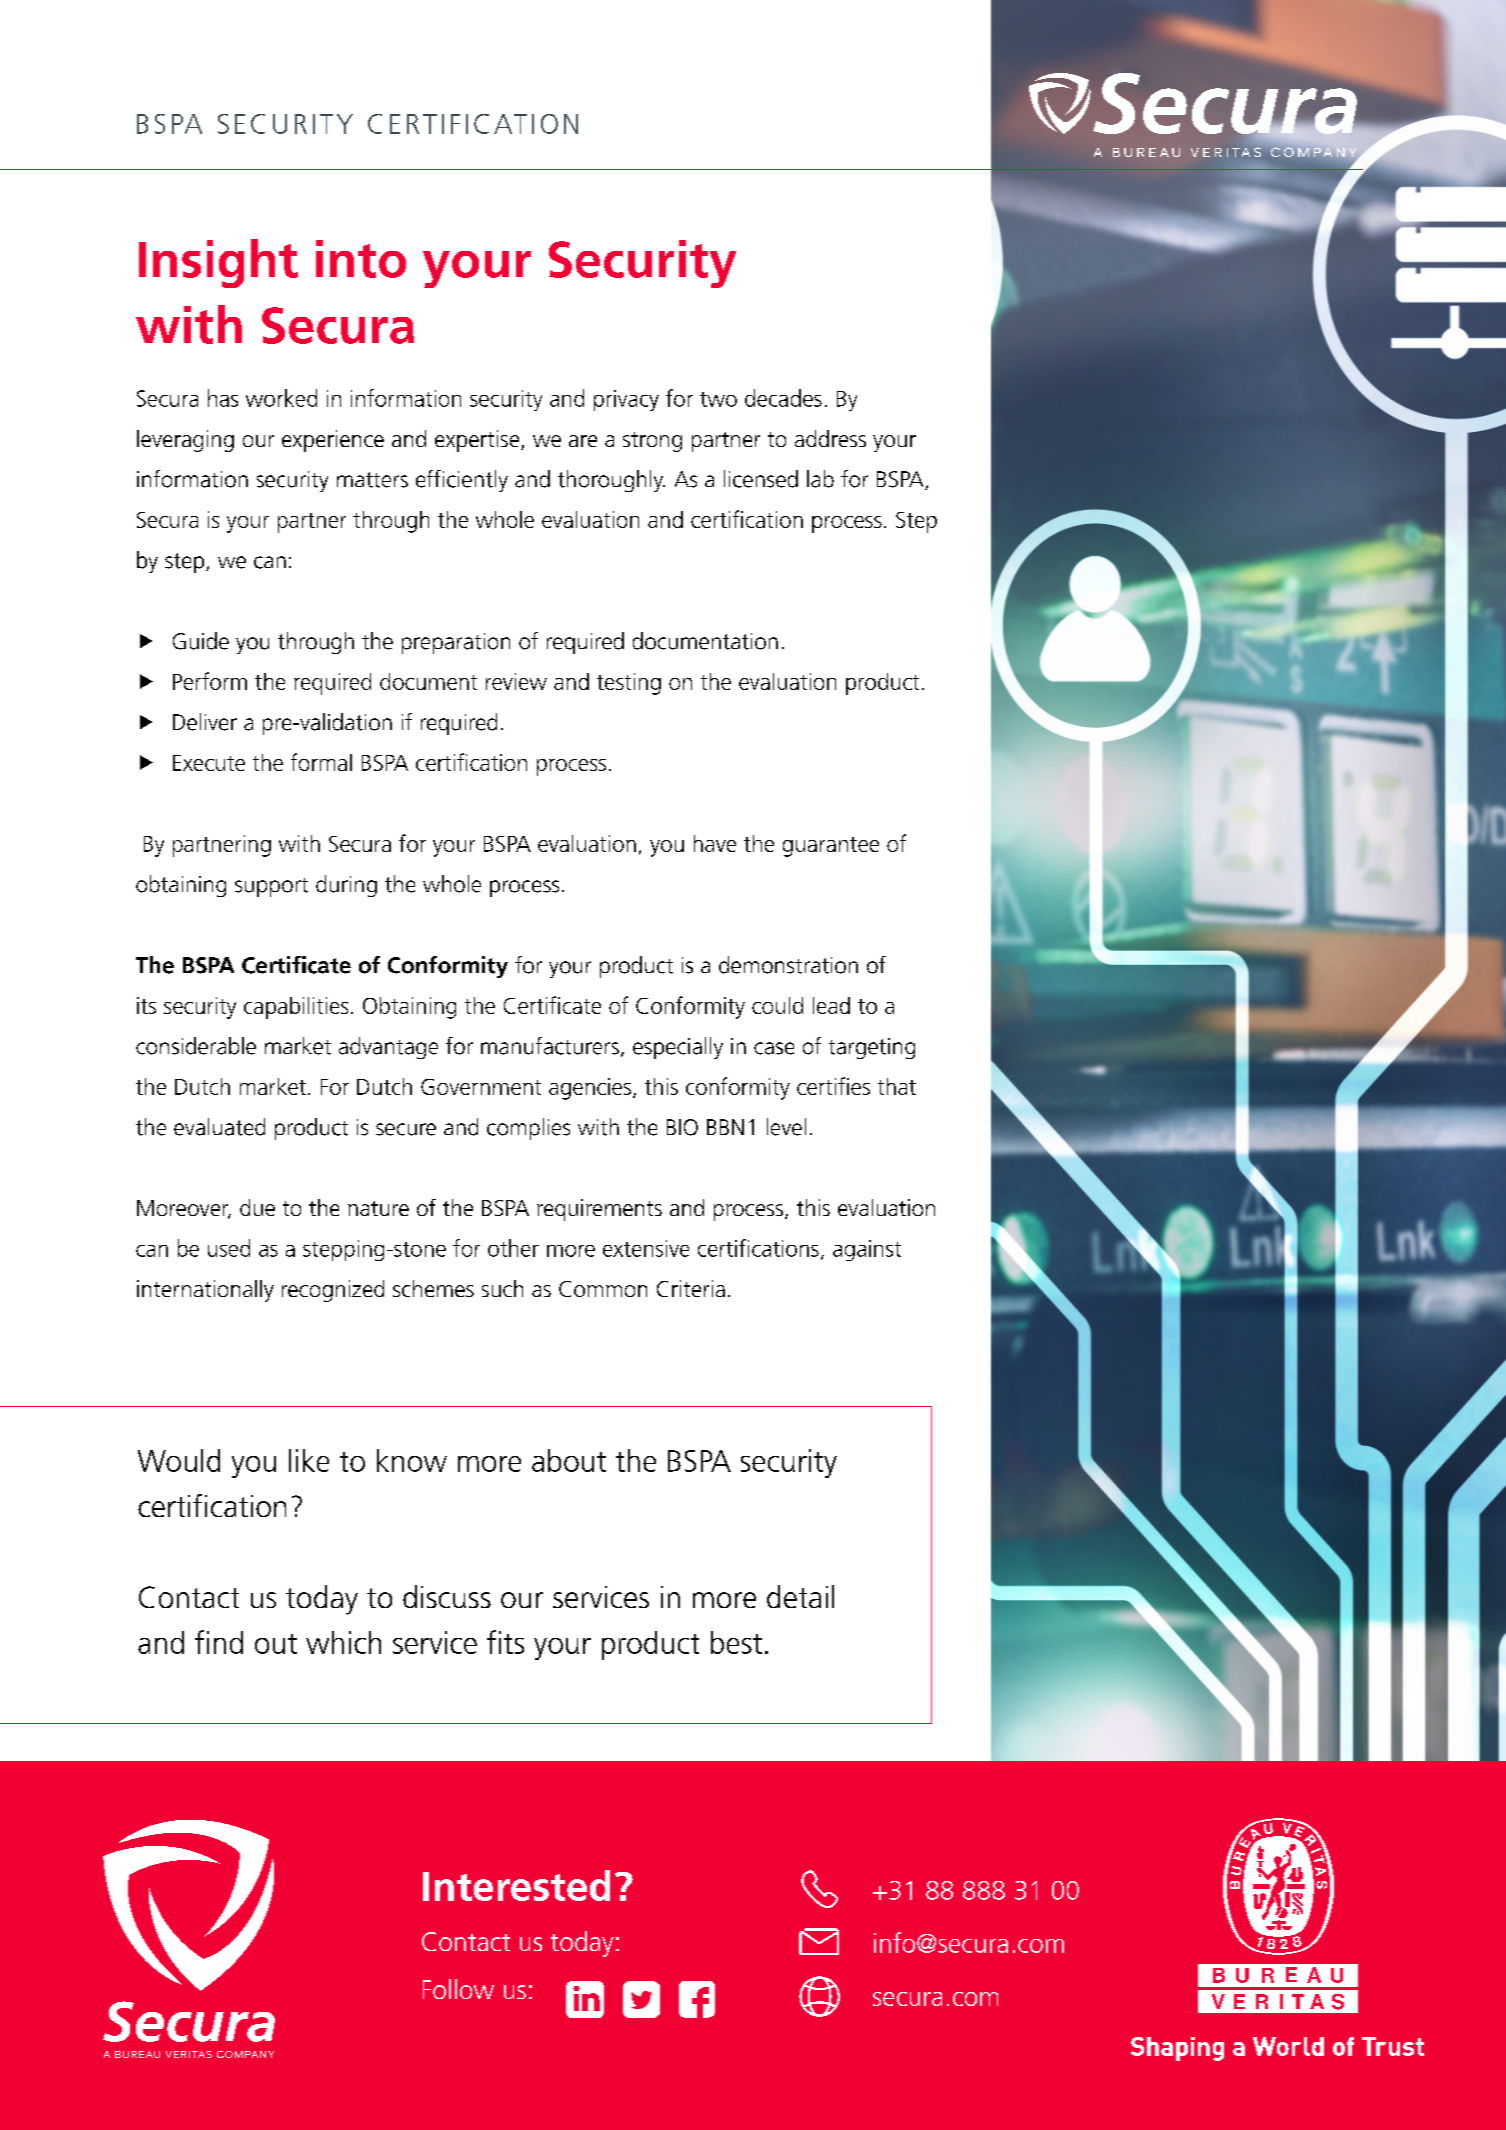  I want to click on Follow, so click(458, 1989).
